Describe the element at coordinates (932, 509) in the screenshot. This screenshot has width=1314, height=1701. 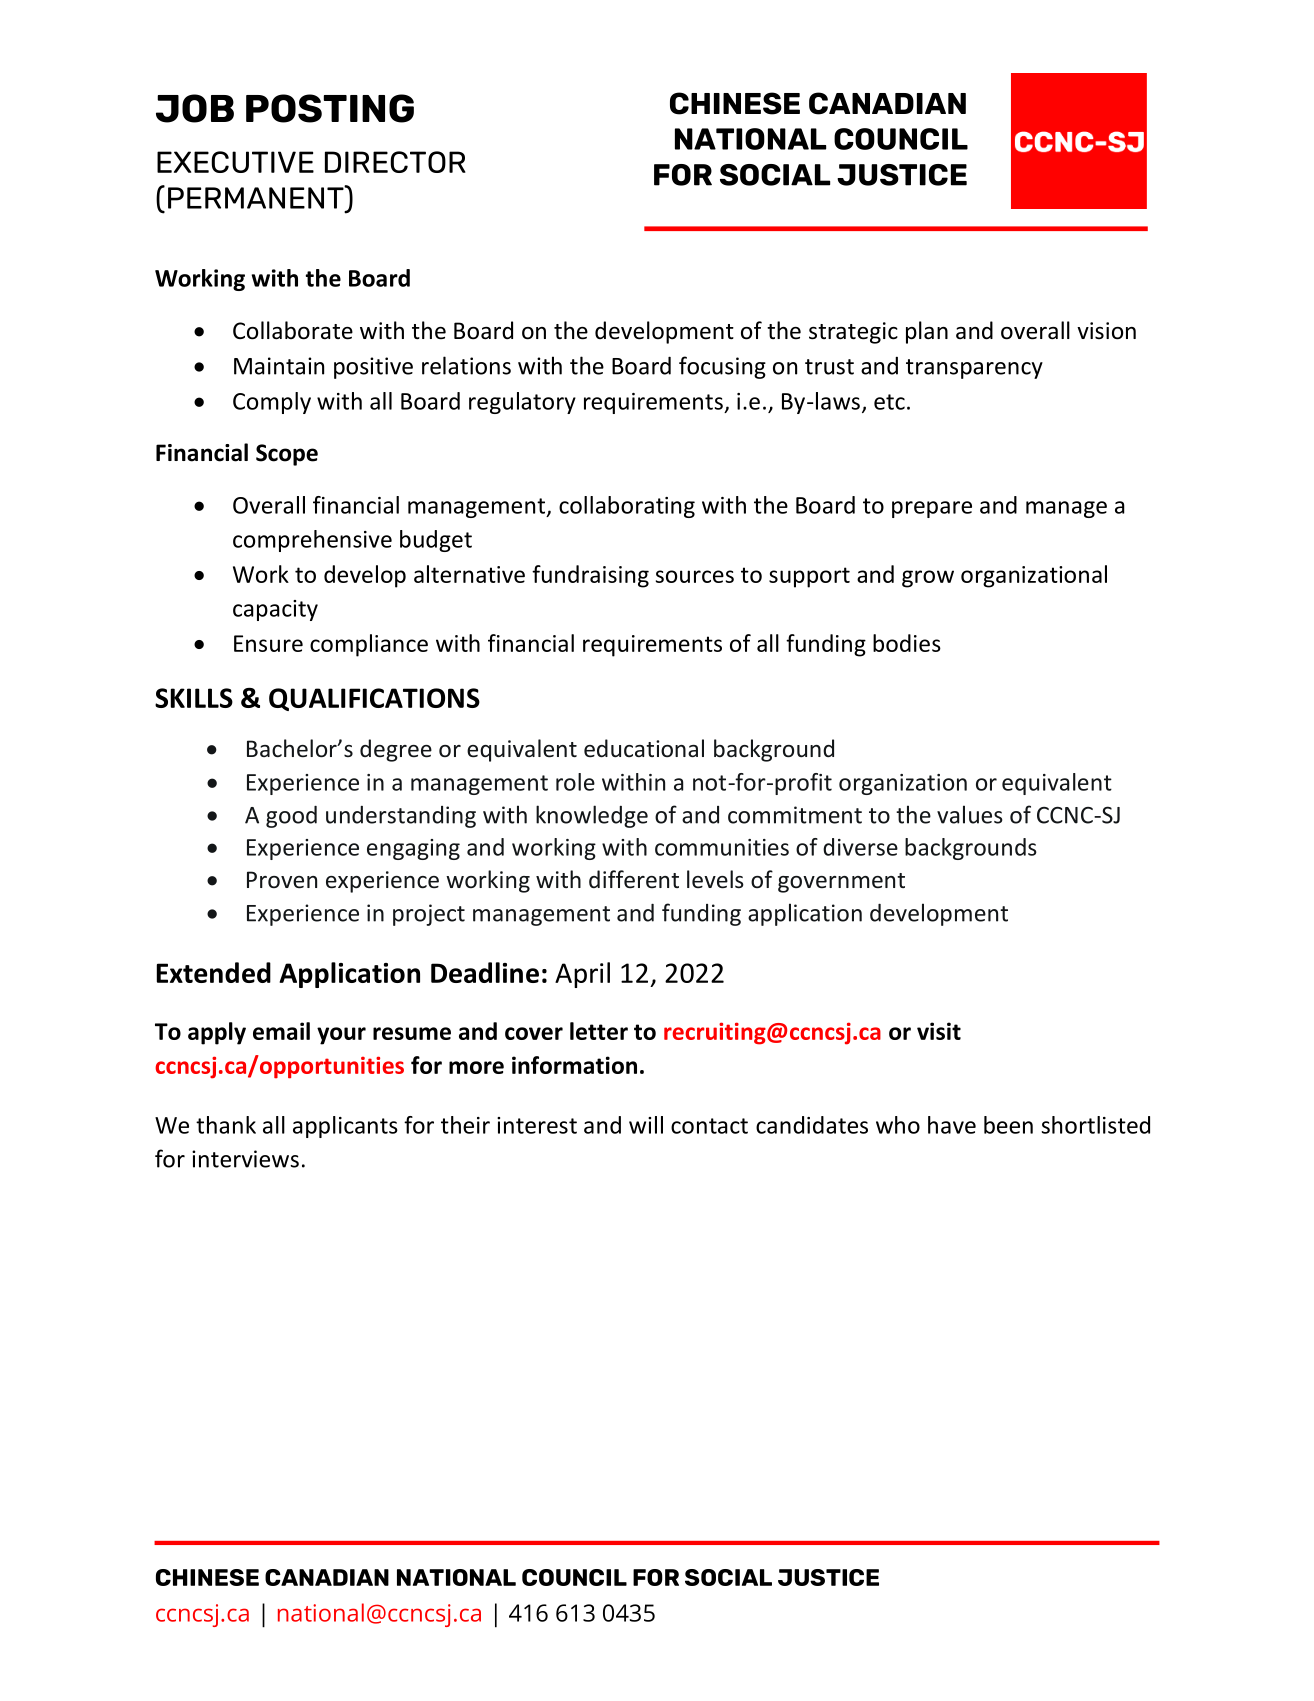
I see `prepare` at that location.
